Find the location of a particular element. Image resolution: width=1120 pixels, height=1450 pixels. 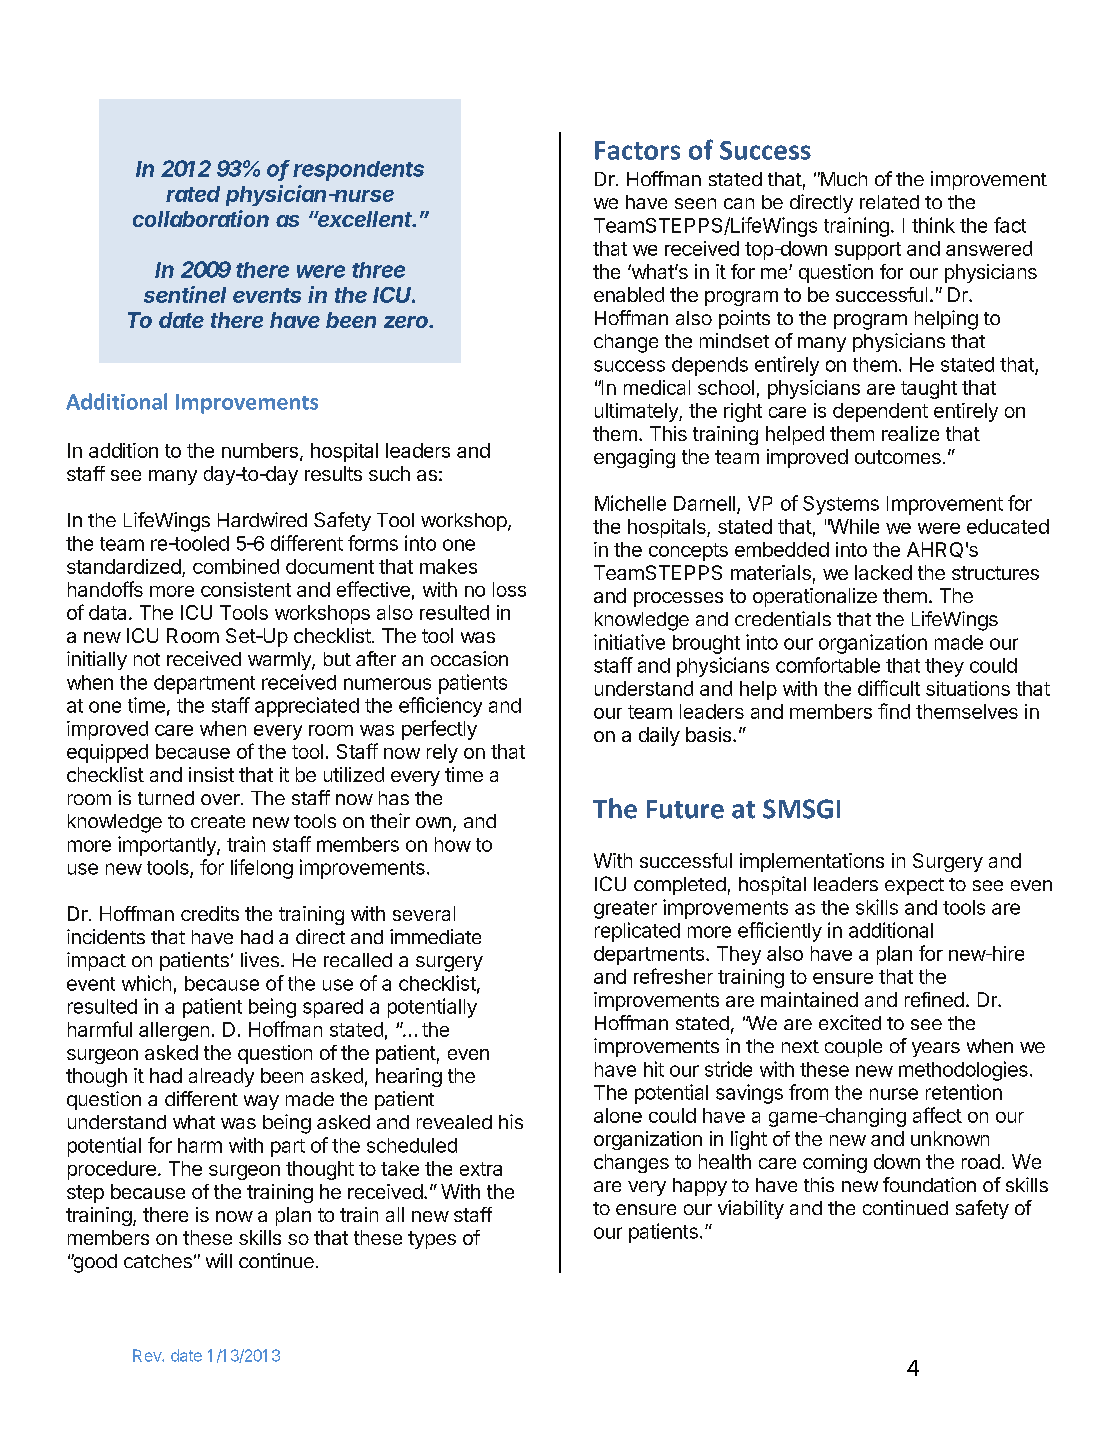

outcomes is located at coordinates (898, 457).
